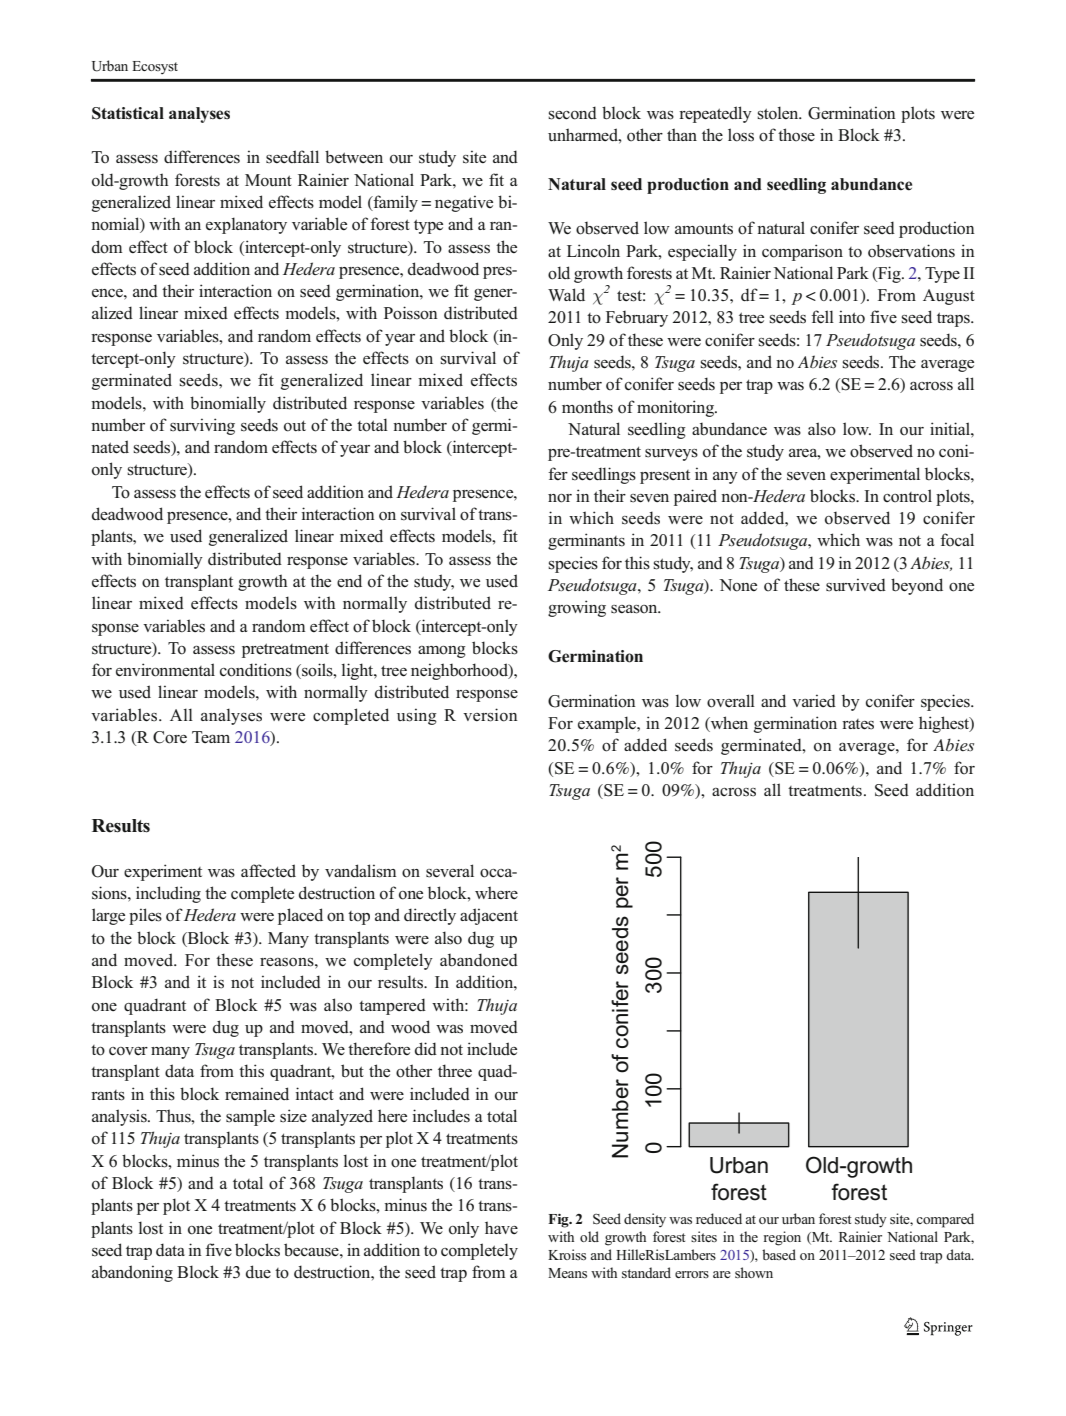  Describe the element at coordinates (501, 1227) in the screenshot. I see `have` at that location.
